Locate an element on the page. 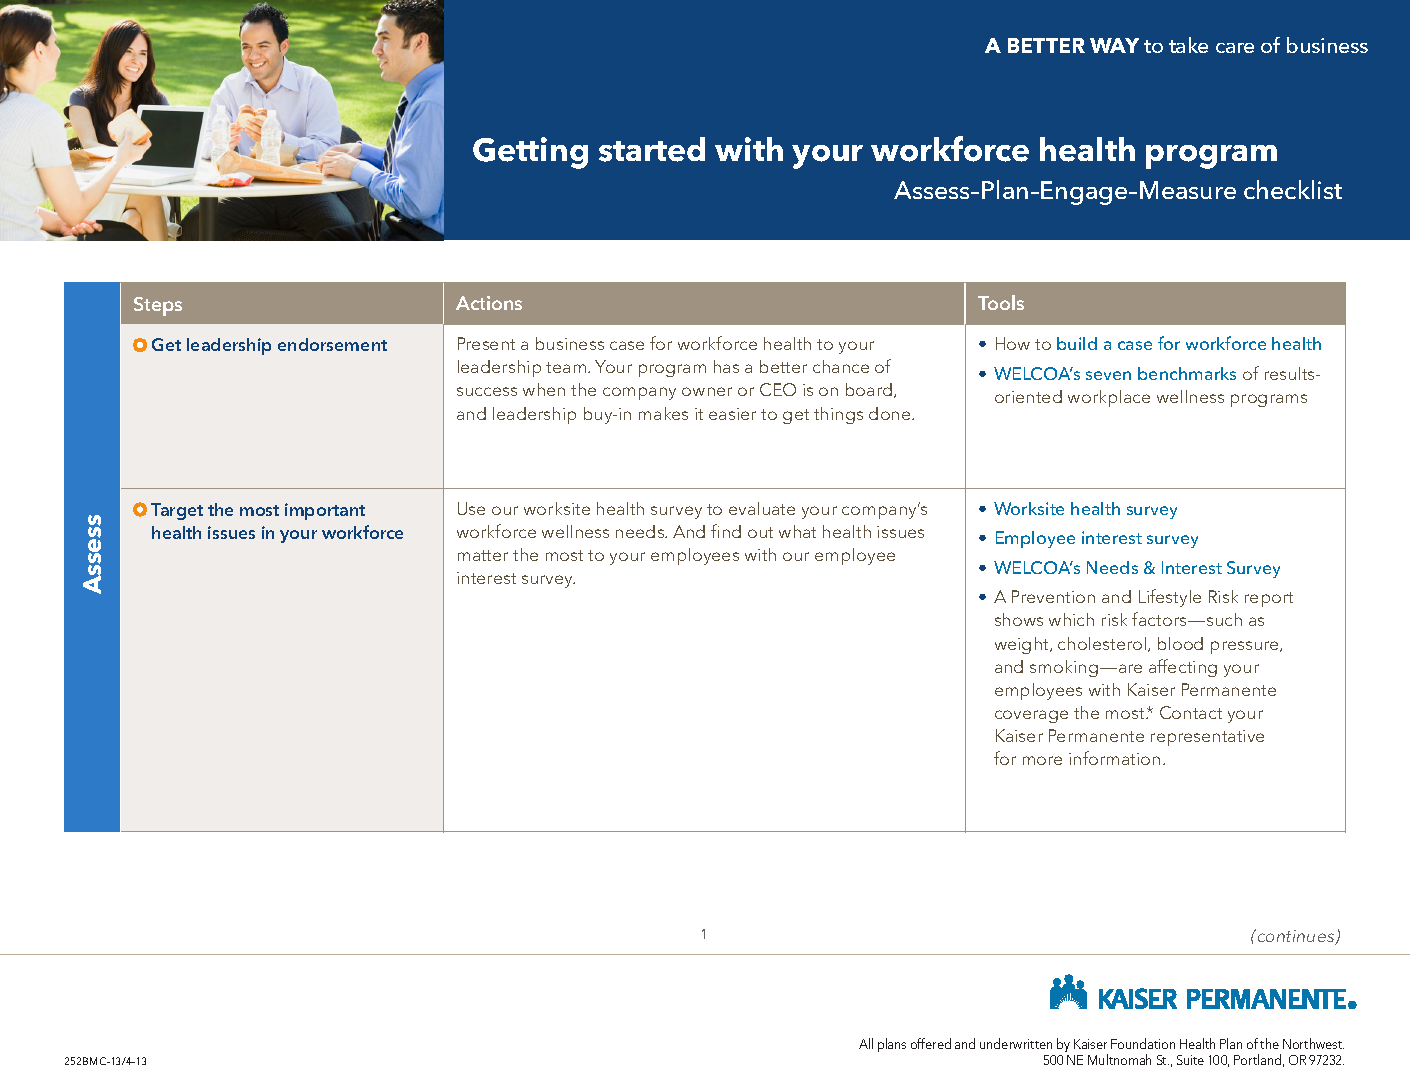  easier is located at coordinates (732, 414).
